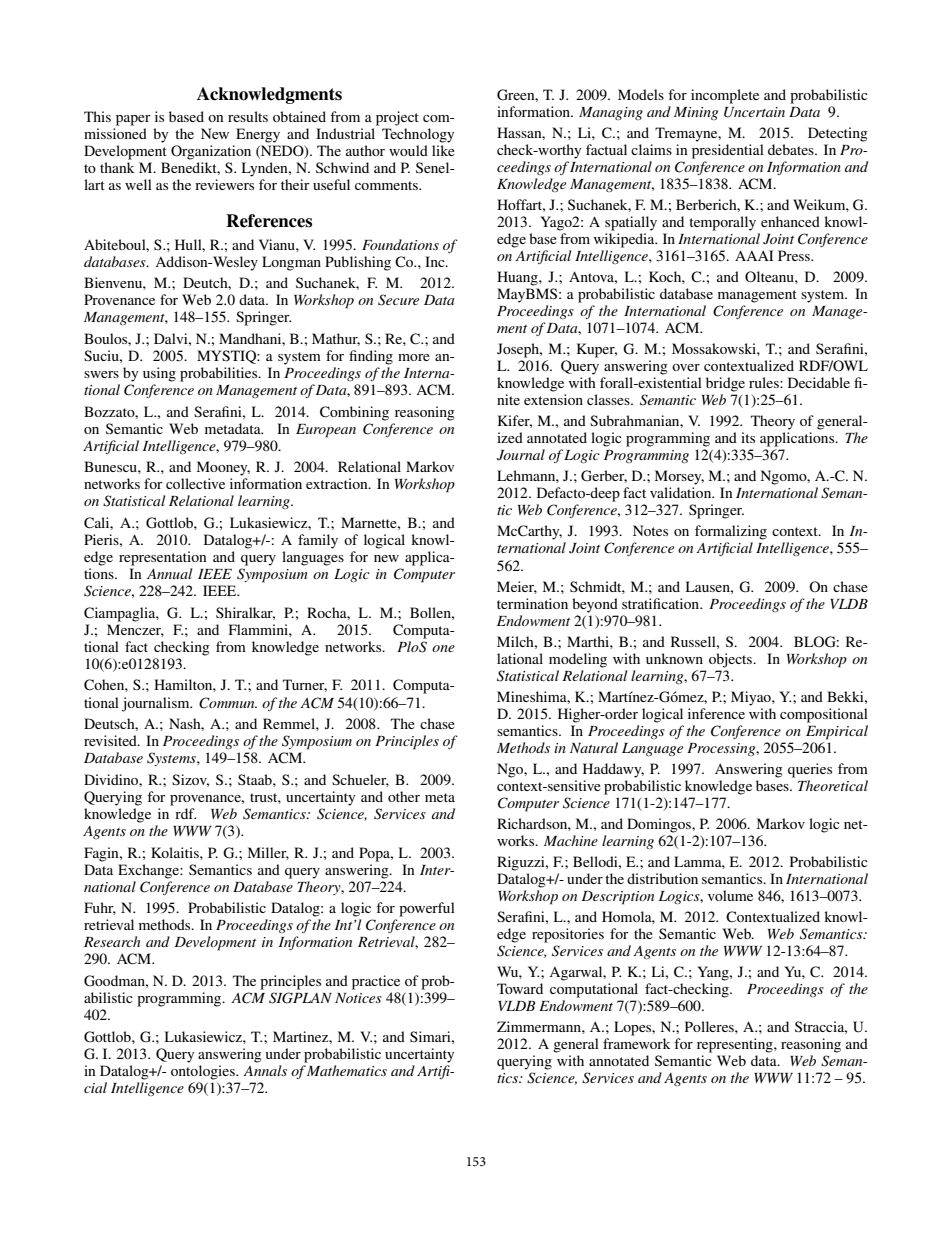 The width and height of the document is (952, 1233). Describe the element at coordinates (170, 573) in the document. I see `Annual` at that location.
